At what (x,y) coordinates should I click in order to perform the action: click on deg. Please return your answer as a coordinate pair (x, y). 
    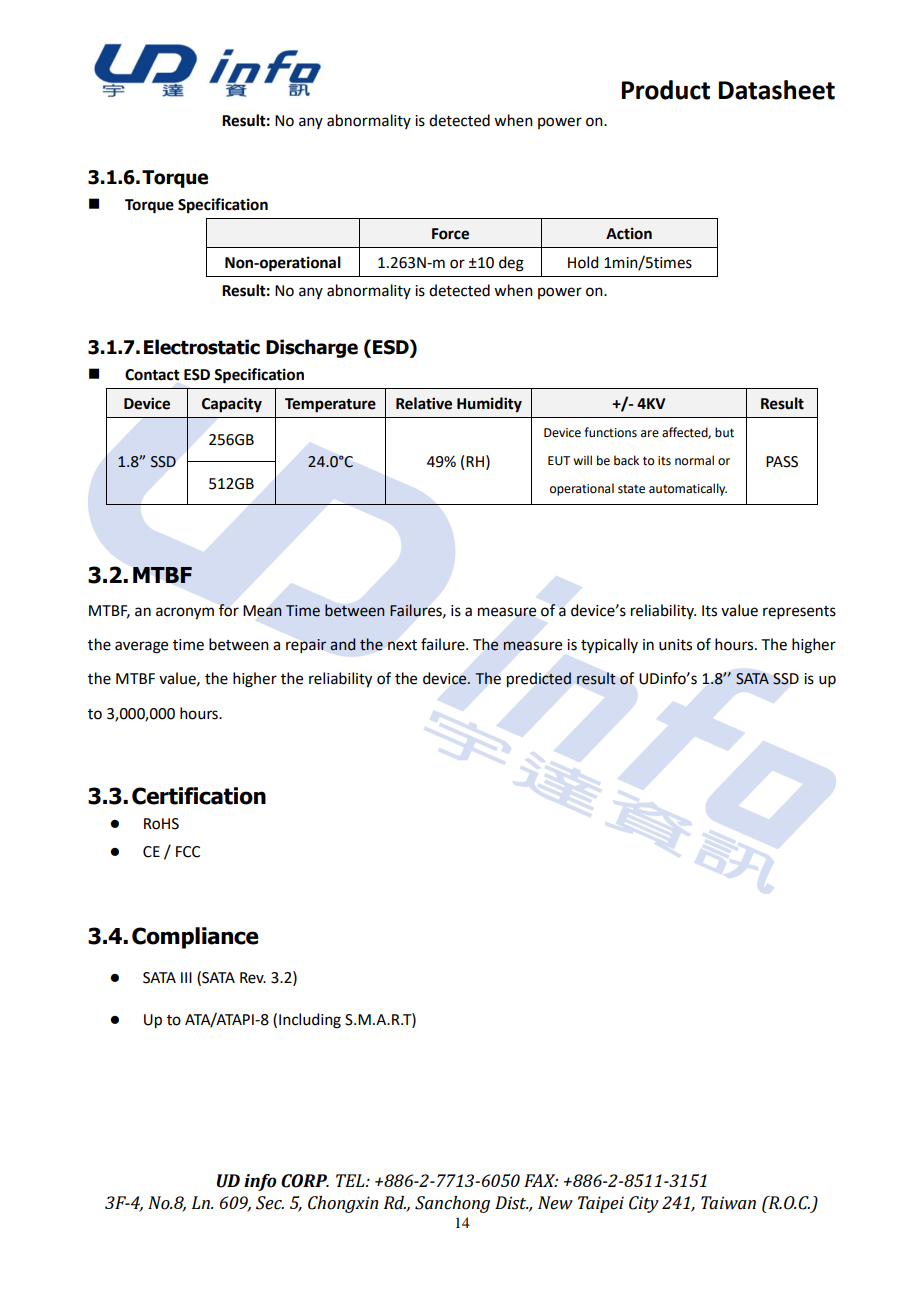
    Looking at the image, I should click on (511, 264).
